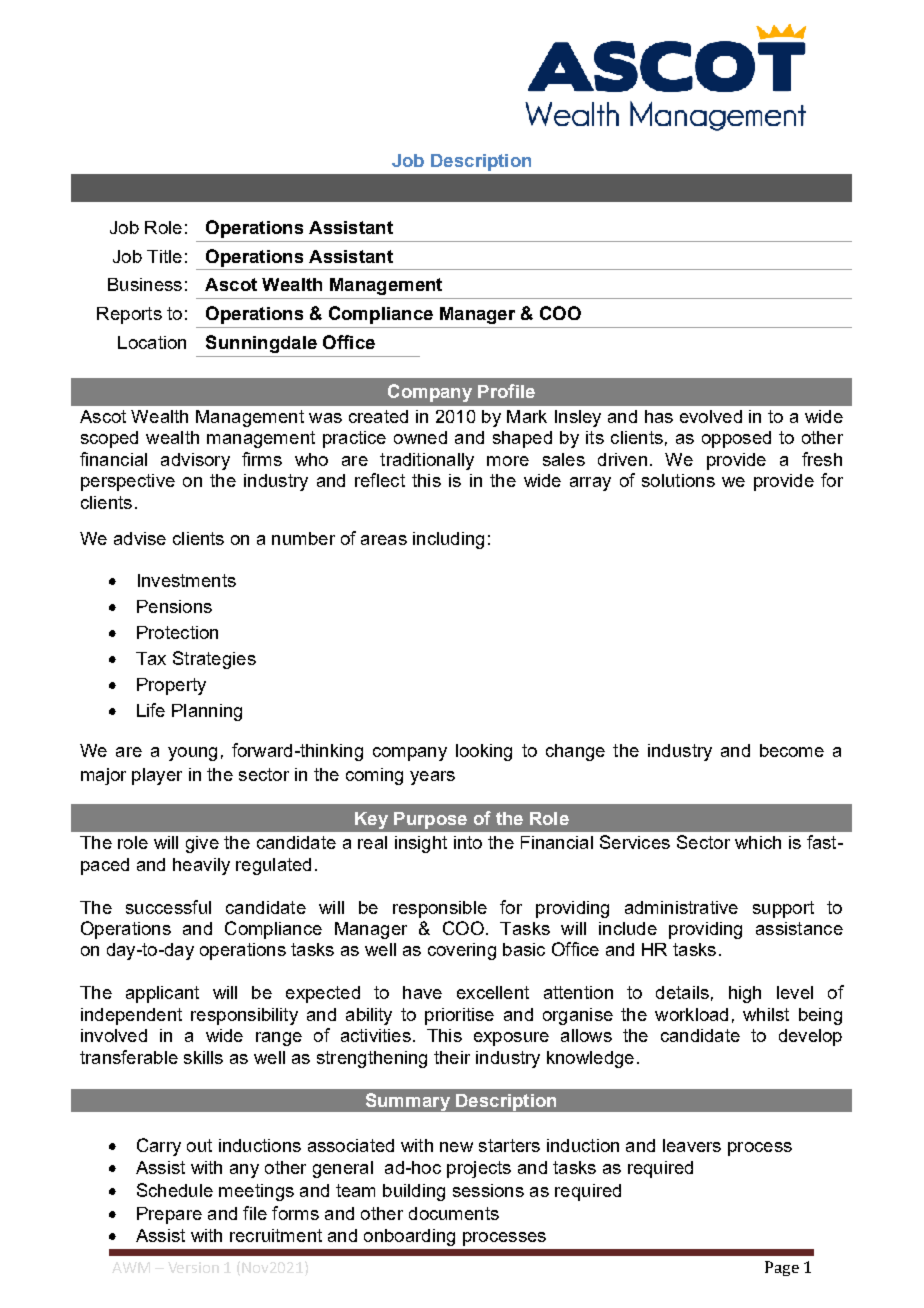 The image size is (924, 1308). What do you see at coordinates (484, 752) in the screenshot?
I see `looking` at bounding box center [484, 752].
